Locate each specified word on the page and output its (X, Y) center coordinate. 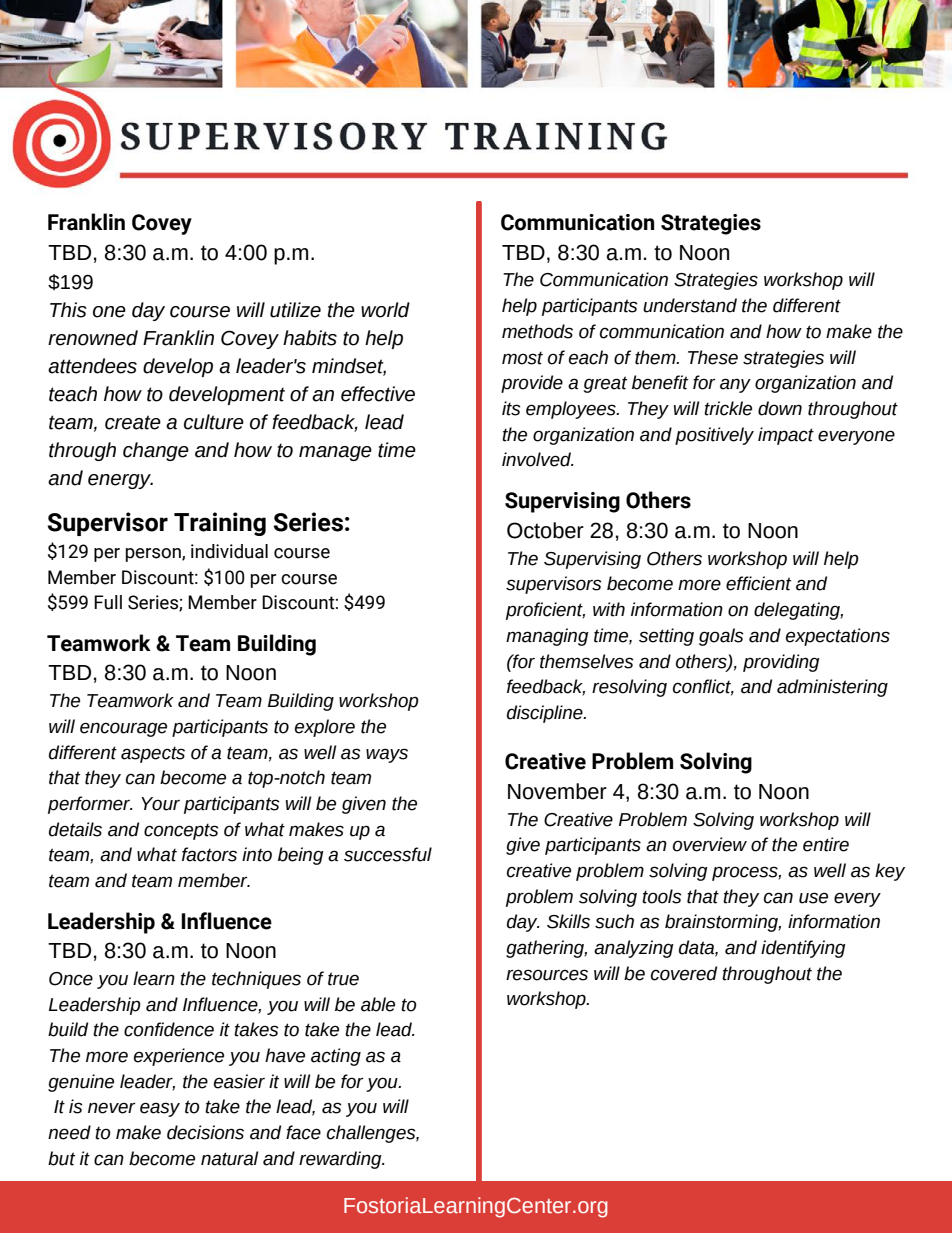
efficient (758, 583)
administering (832, 688)
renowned (93, 338)
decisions (205, 1132)
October (545, 530)
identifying (803, 949)
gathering (546, 949)
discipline (546, 714)
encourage (123, 729)
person (154, 555)
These (713, 357)
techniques (256, 980)
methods (537, 331)
